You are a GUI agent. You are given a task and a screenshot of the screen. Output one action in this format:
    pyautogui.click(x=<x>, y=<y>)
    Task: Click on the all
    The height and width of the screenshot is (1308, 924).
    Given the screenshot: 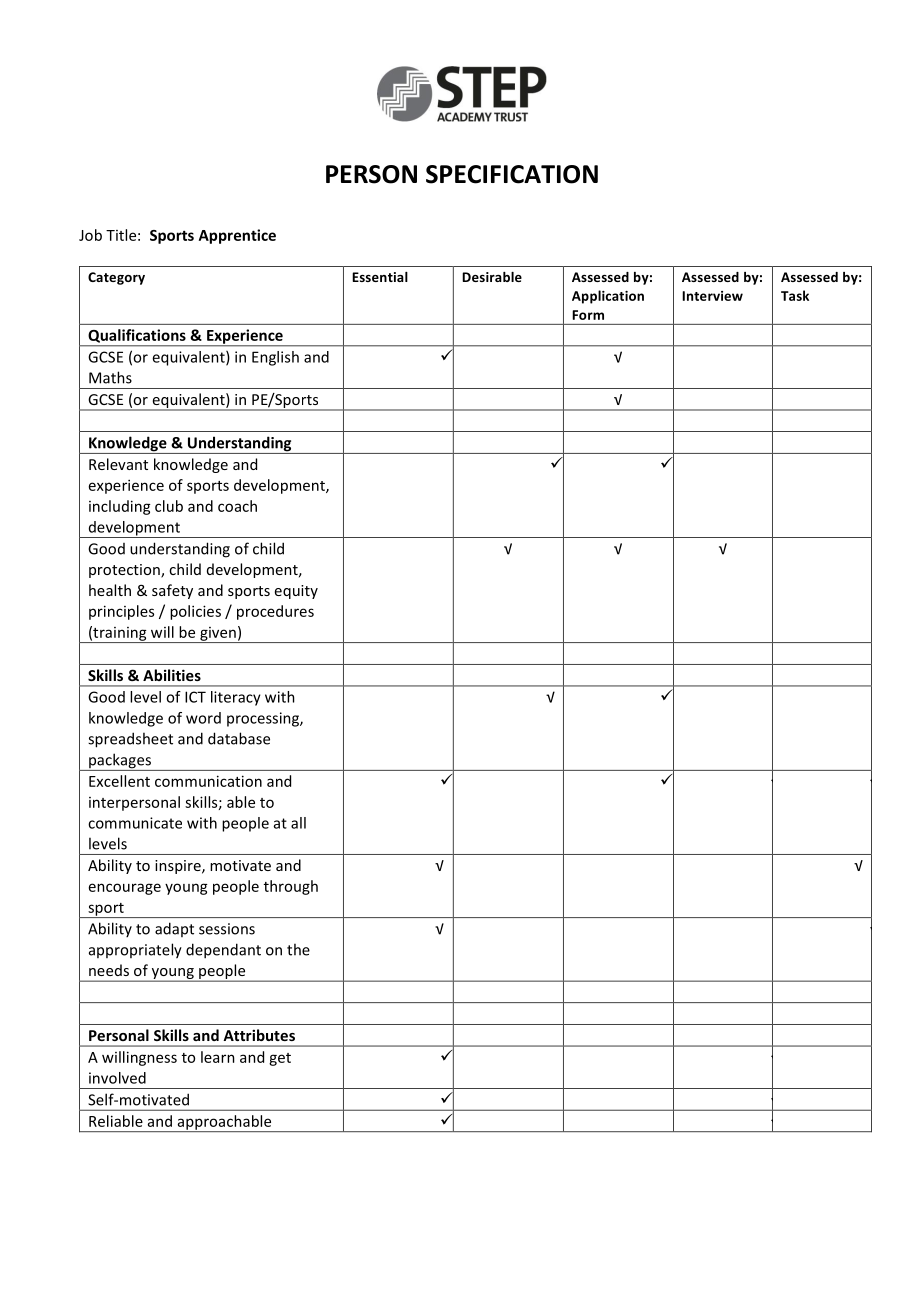 What is the action you would take?
    pyautogui.click(x=298, y=823)
